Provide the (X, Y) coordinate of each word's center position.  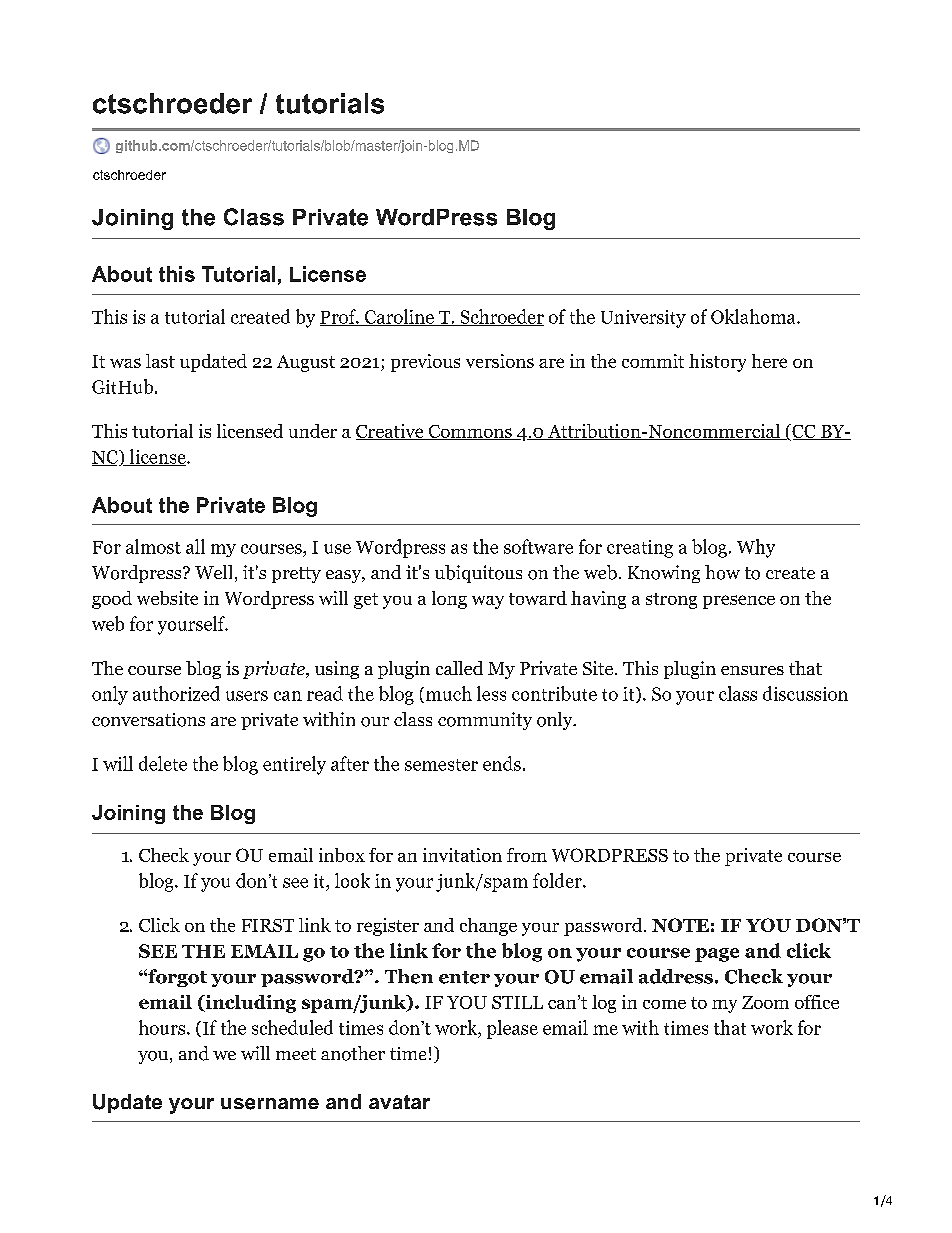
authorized (176, 693)
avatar (399, 1102)
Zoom (765, 1002)
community (485, 721)
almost (153, 546)
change (488, 927)
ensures (752, 670)
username (270, 1104)
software (538, 546)
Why (756, 548)
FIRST (268, 925)
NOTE (680, 925)
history (717, 363)
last (160, 361)
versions (500, 361)
